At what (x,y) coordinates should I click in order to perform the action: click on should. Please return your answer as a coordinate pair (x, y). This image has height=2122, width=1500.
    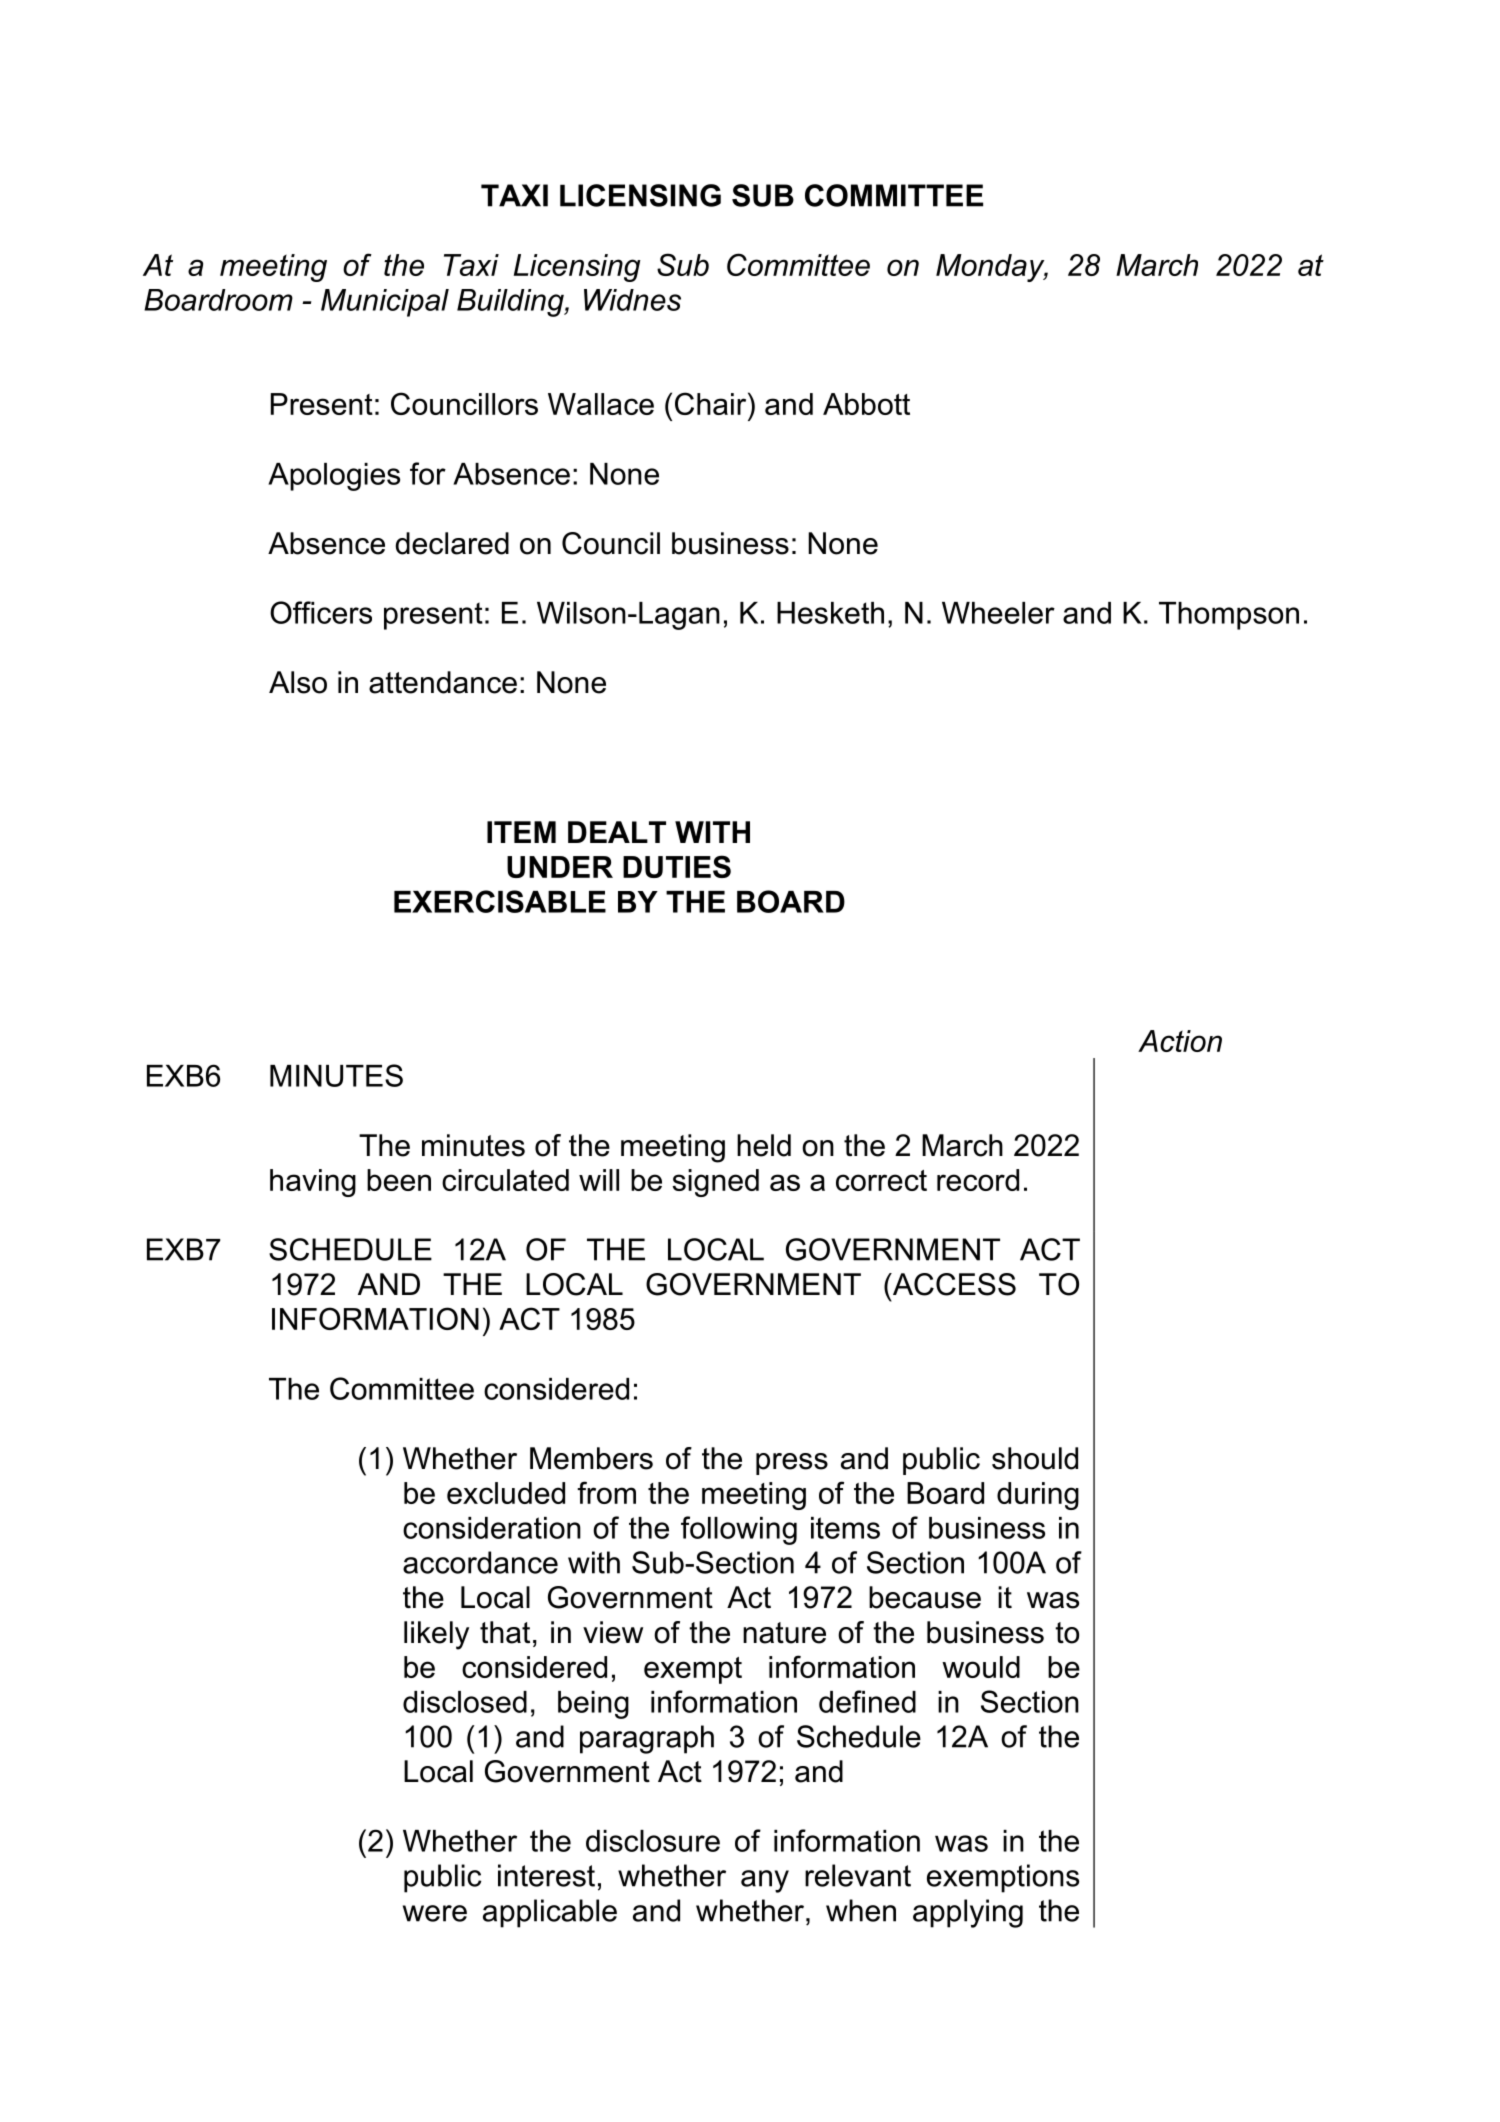
    Looking at the image, I should click on (1035, 1458).
